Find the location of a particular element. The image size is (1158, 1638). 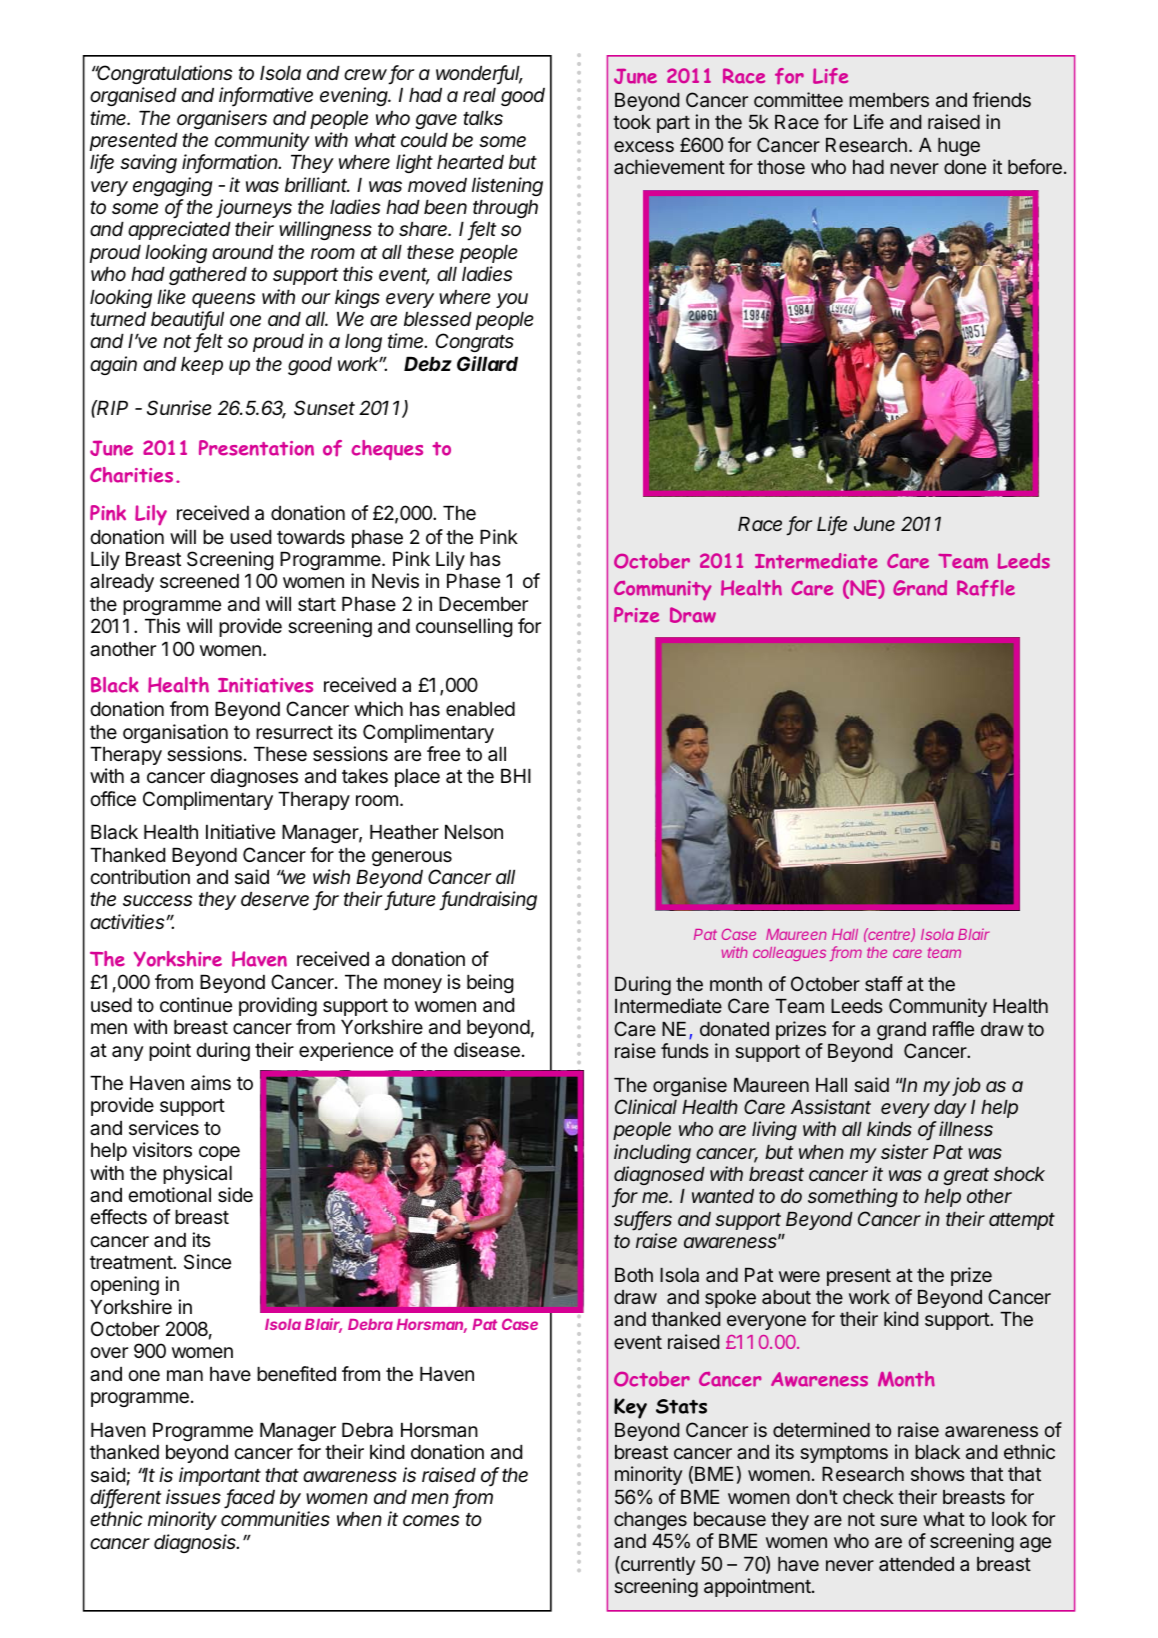

members is located at coordinates (889, 100).
